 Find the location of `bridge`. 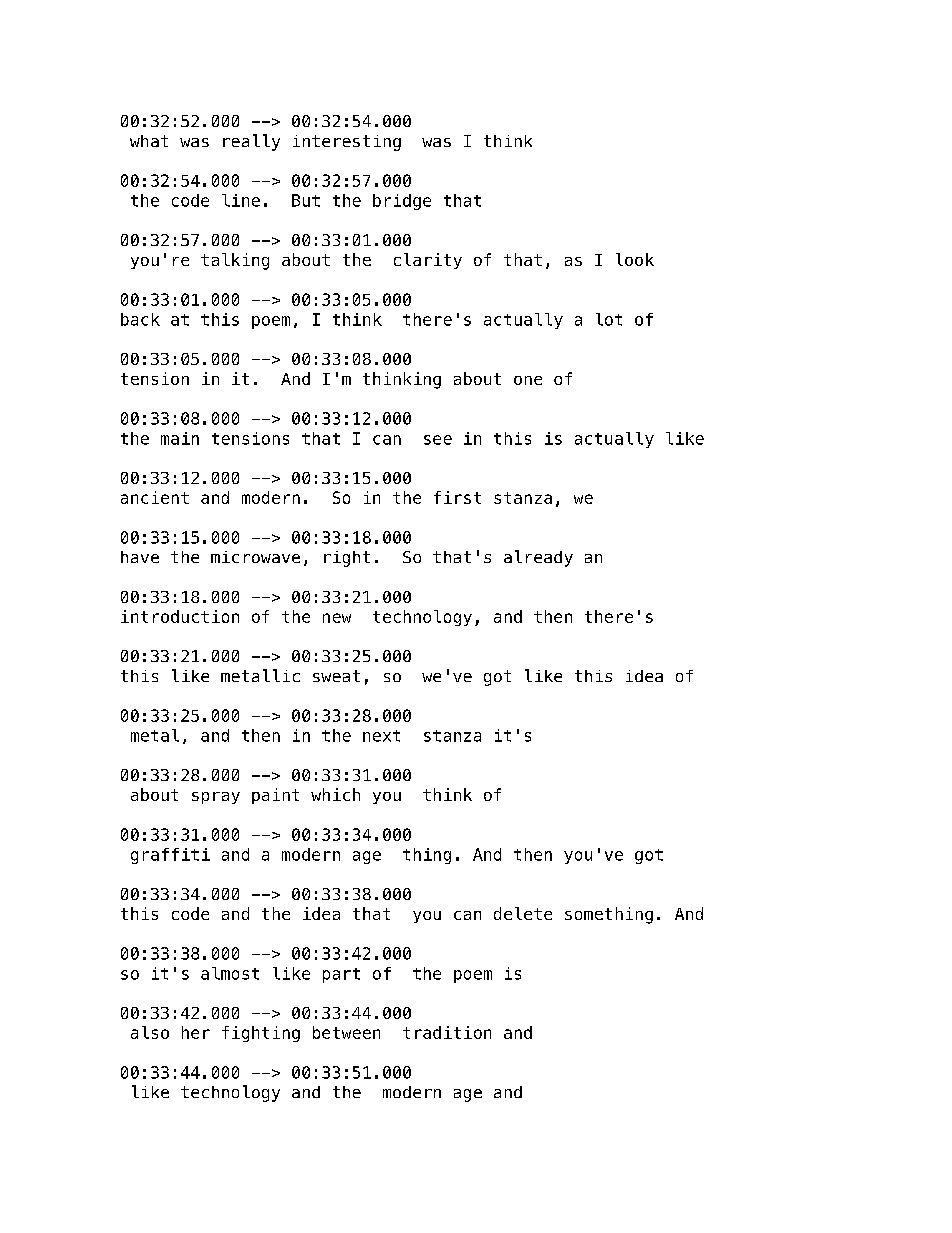

bridge is located at coordinates (402, 202).
